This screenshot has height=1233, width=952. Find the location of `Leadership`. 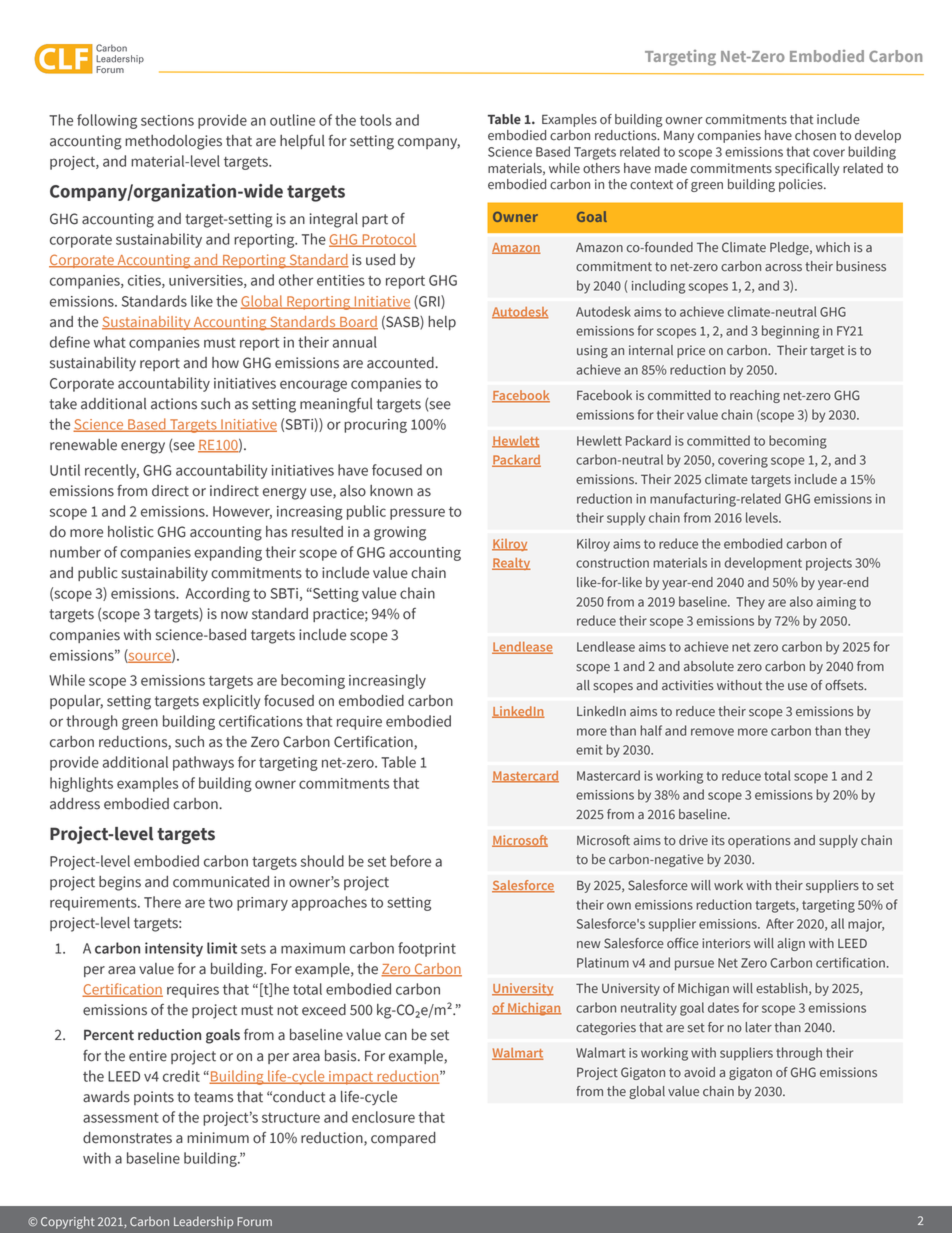

Leadership is located at coordinates (203, 1222).
